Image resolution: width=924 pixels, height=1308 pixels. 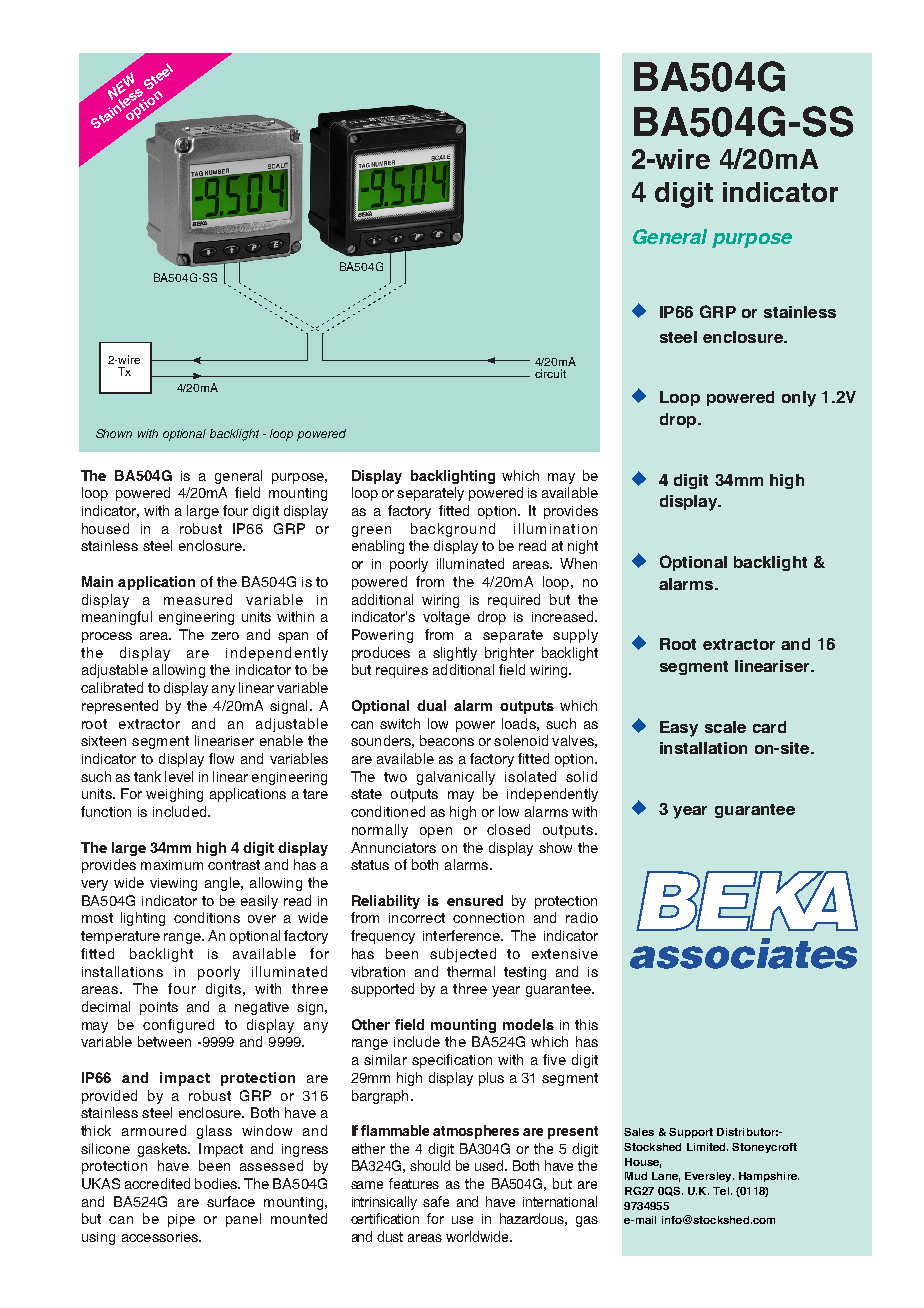 What do you see at coordinates (181, 1220) in the screenshot?
I see `pipe` at bounding box center [181, 1220].
